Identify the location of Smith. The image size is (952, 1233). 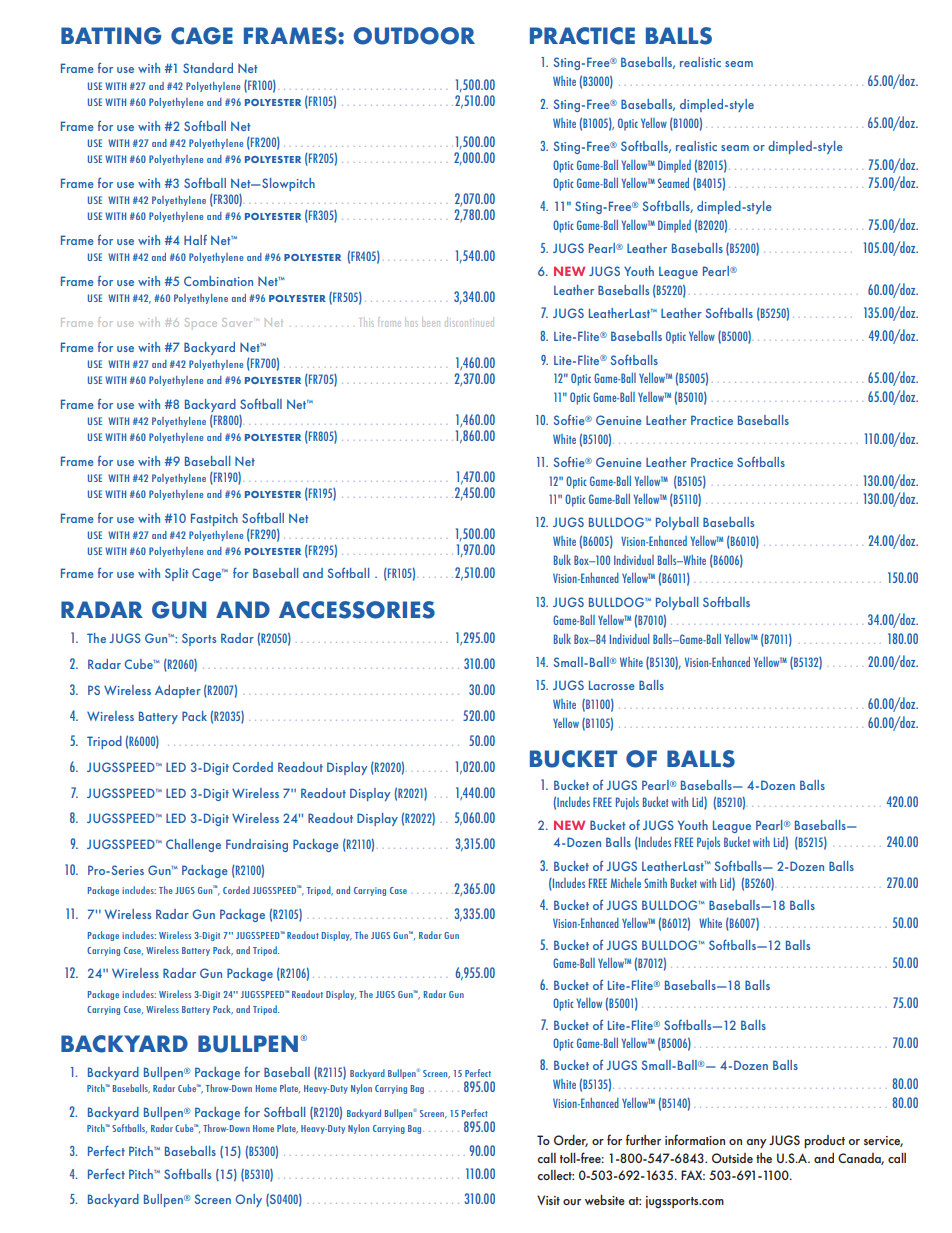
(655, 883).
